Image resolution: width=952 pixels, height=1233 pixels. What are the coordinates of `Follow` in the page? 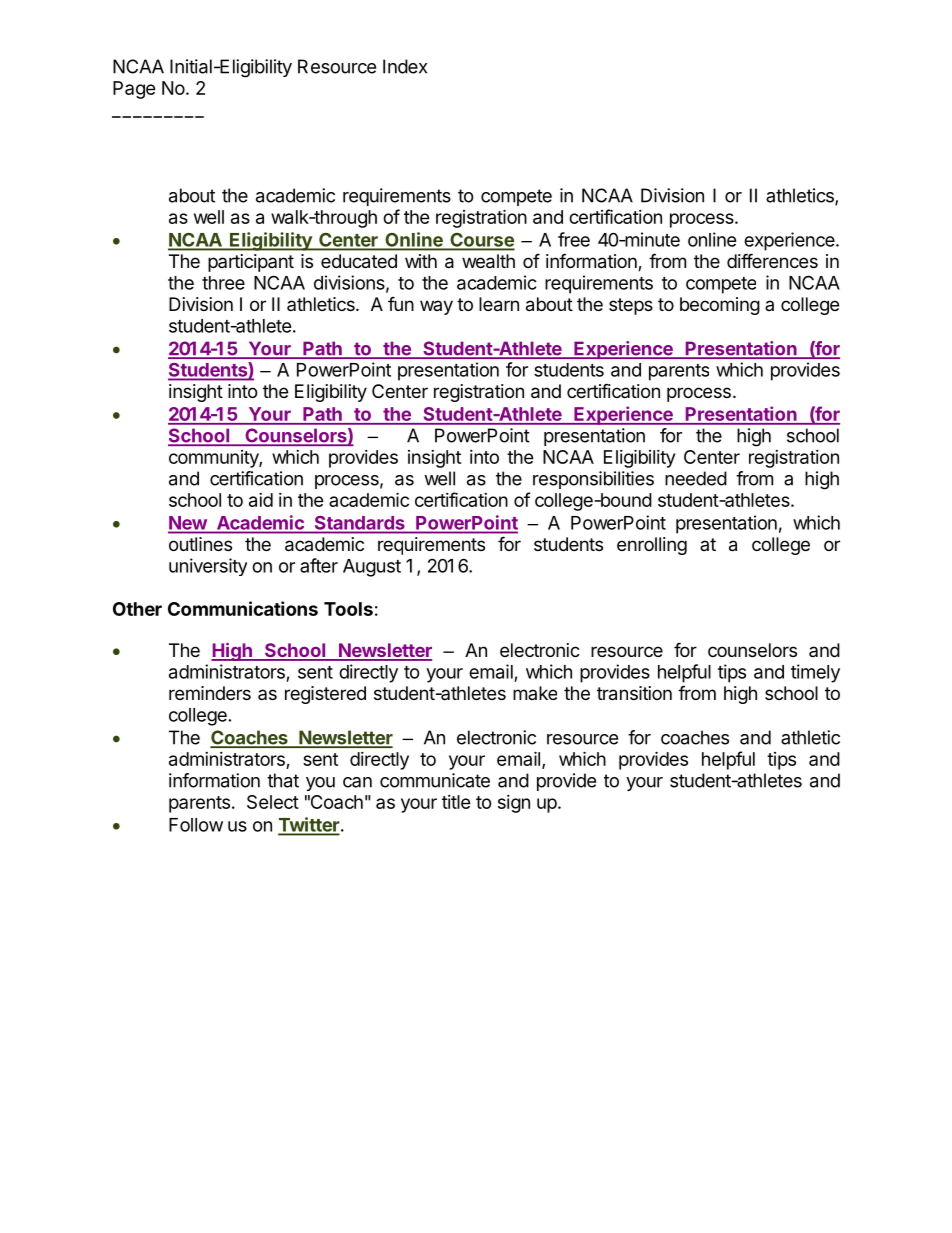 It's located at (196, 825).
